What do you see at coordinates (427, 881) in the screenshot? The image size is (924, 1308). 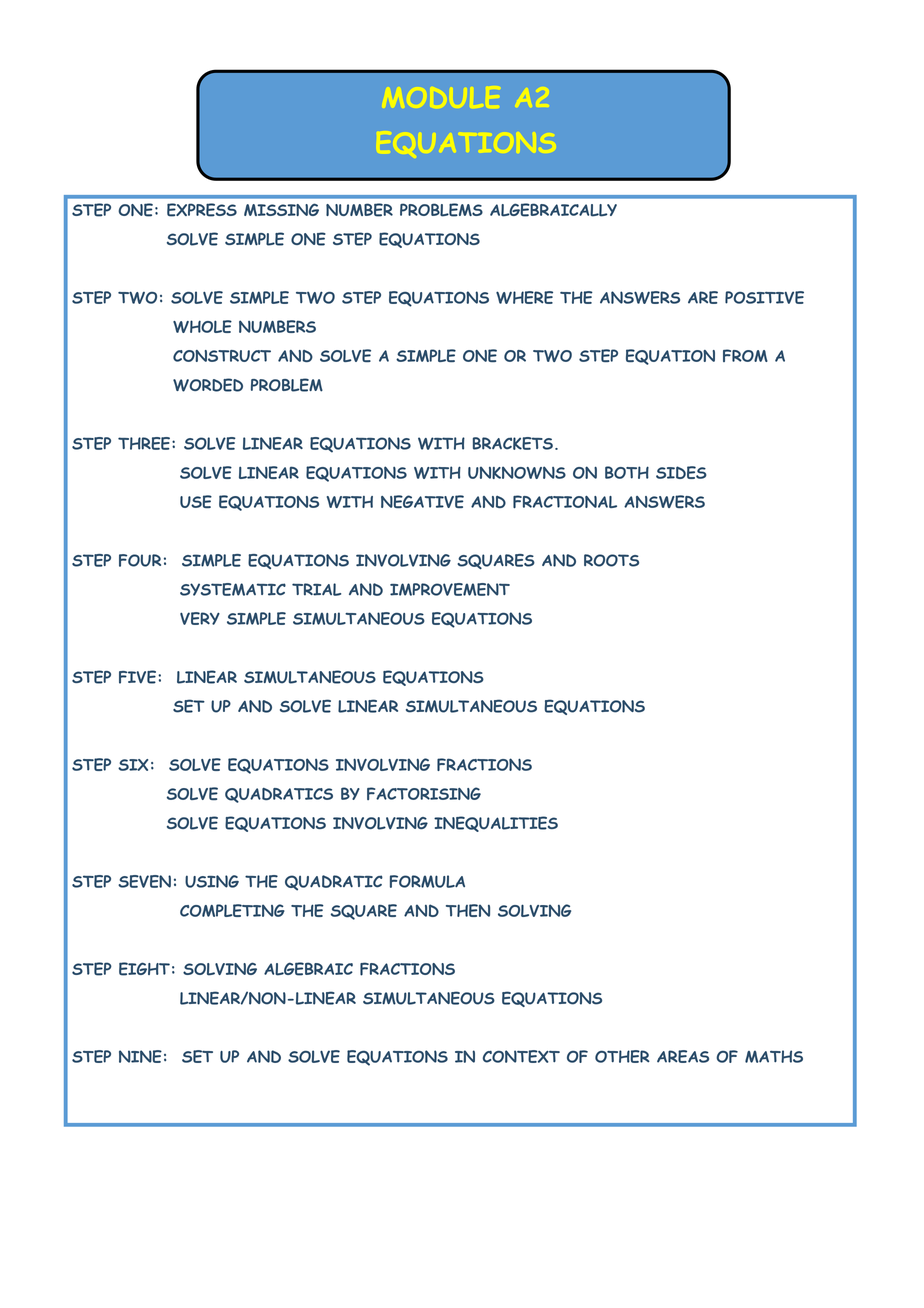 I see `FORMULA` at bounding box center [427, 881].
